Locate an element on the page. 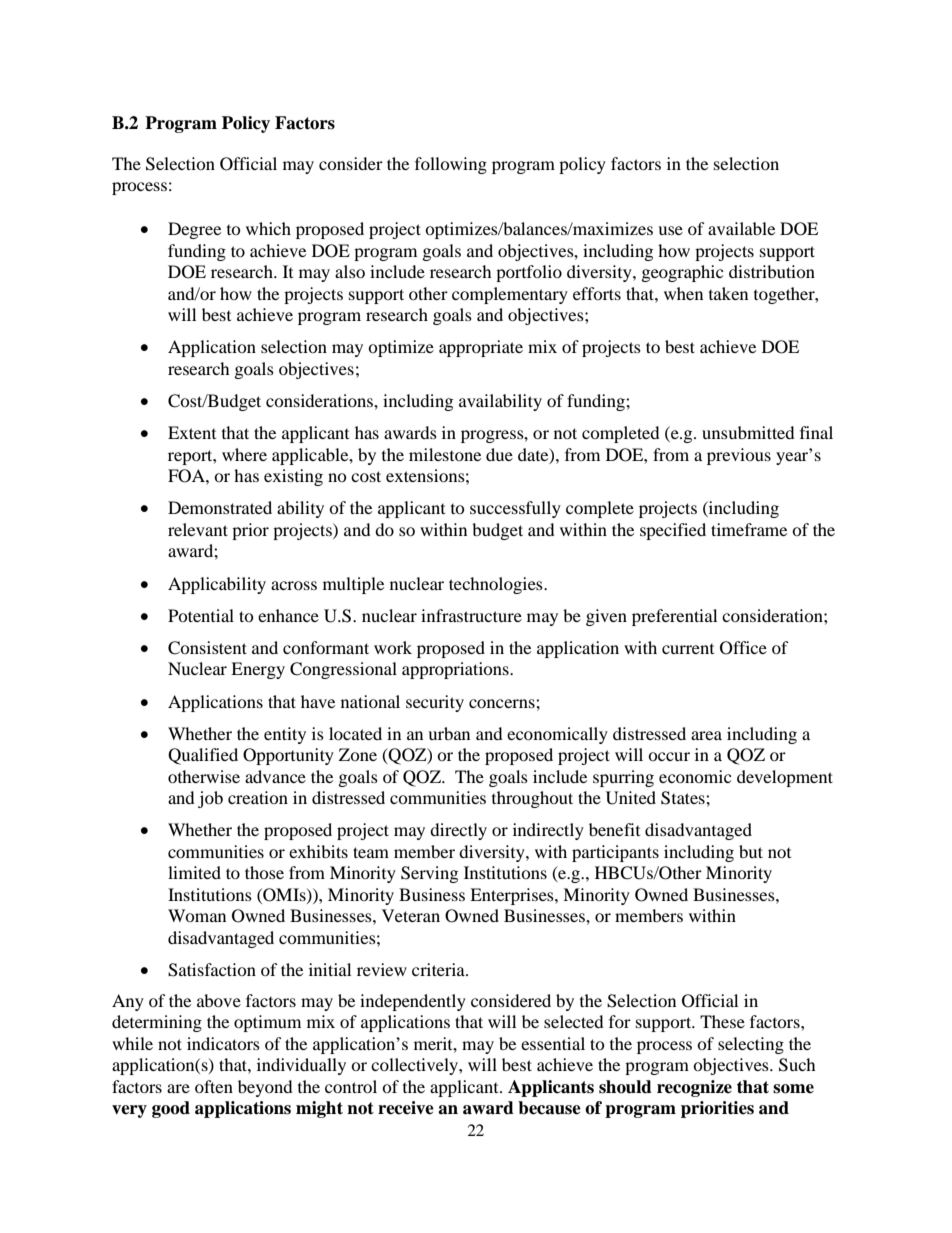  recognize is located at coordinates (694, 1088).
